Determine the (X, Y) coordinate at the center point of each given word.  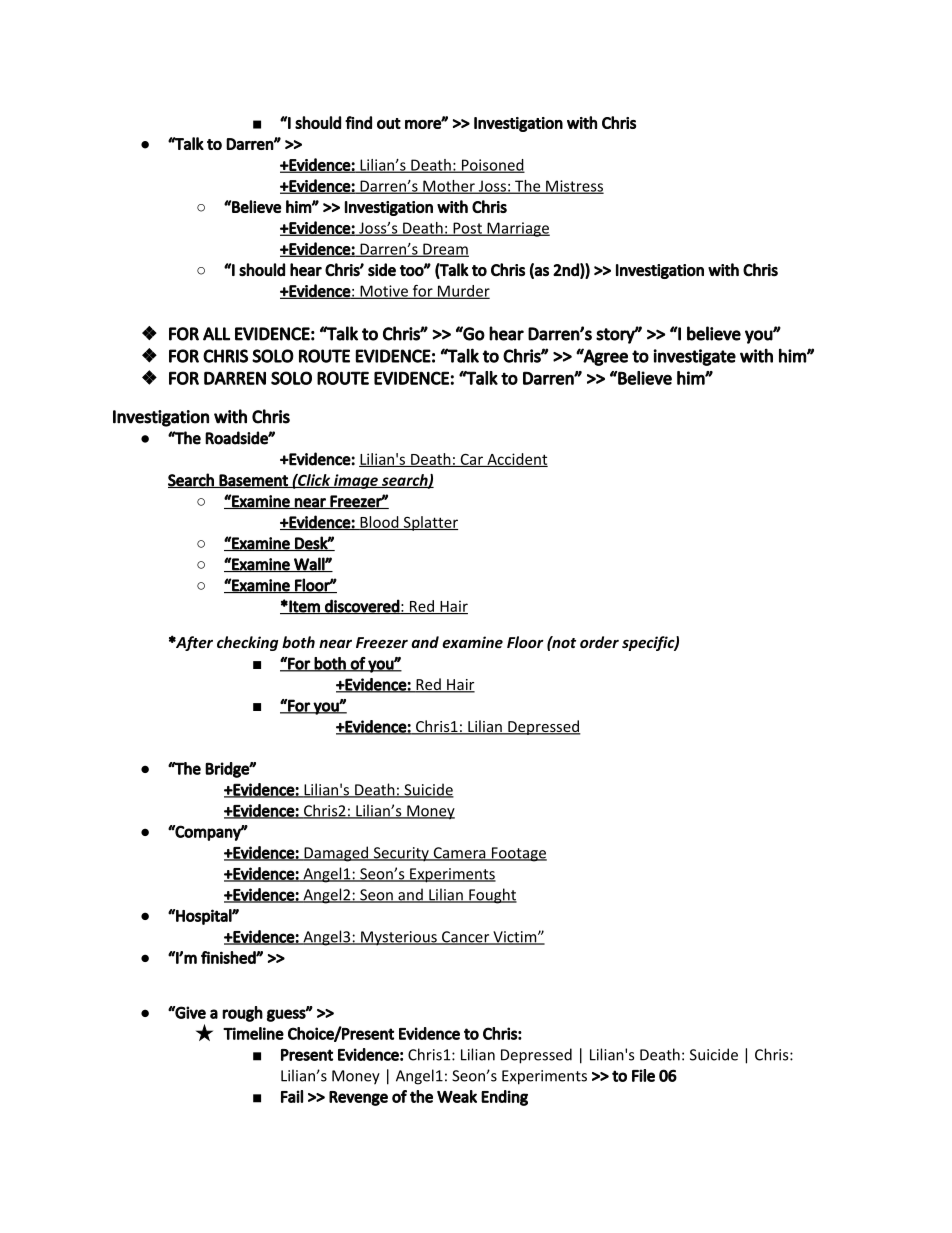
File (643, 1075)
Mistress (574, 187)
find (358, 122)
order (599, 642)
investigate (694, 357)
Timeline (253, 1033)
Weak (457, 1096)
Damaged (336, 854)
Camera (459, 854)
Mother (449, 187)
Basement (254, 481)
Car (471, 460)
